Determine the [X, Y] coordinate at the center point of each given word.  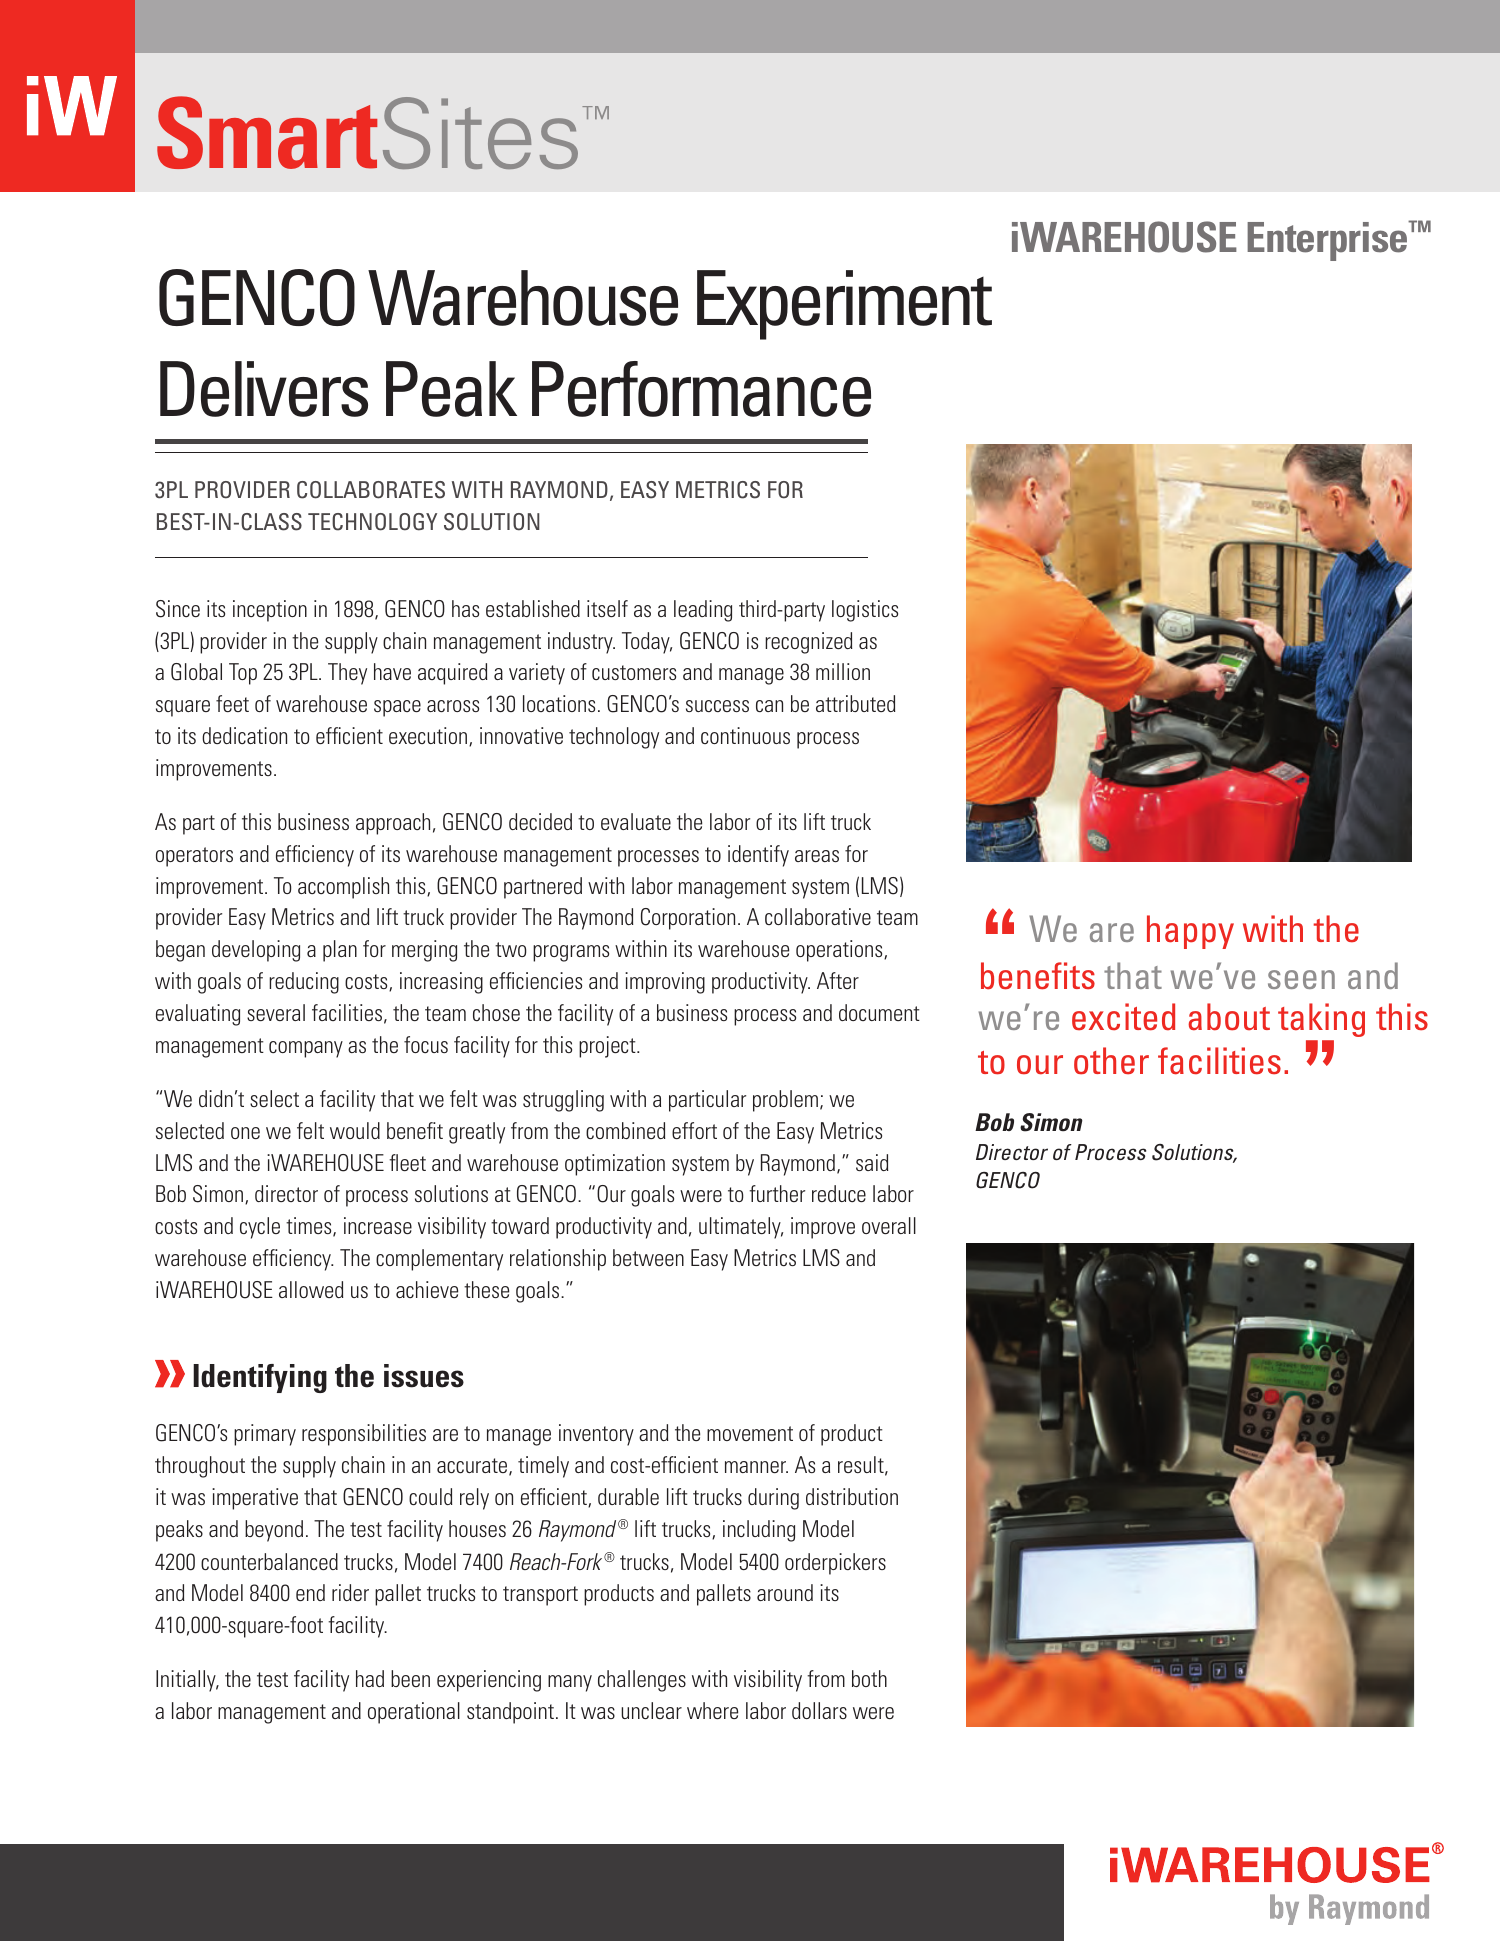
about [1229, 1017]
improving [665, 983]
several [276, 1012]
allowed [311, 1289]
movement [750, 1433]
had [370, 1678]
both [869, 1678]
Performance [701, 389]
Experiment [844, 305]
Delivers [264, 389]
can [769, 706]
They [347, 674]
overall [889, 1225]
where [712, 1710]
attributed [855, 703]
